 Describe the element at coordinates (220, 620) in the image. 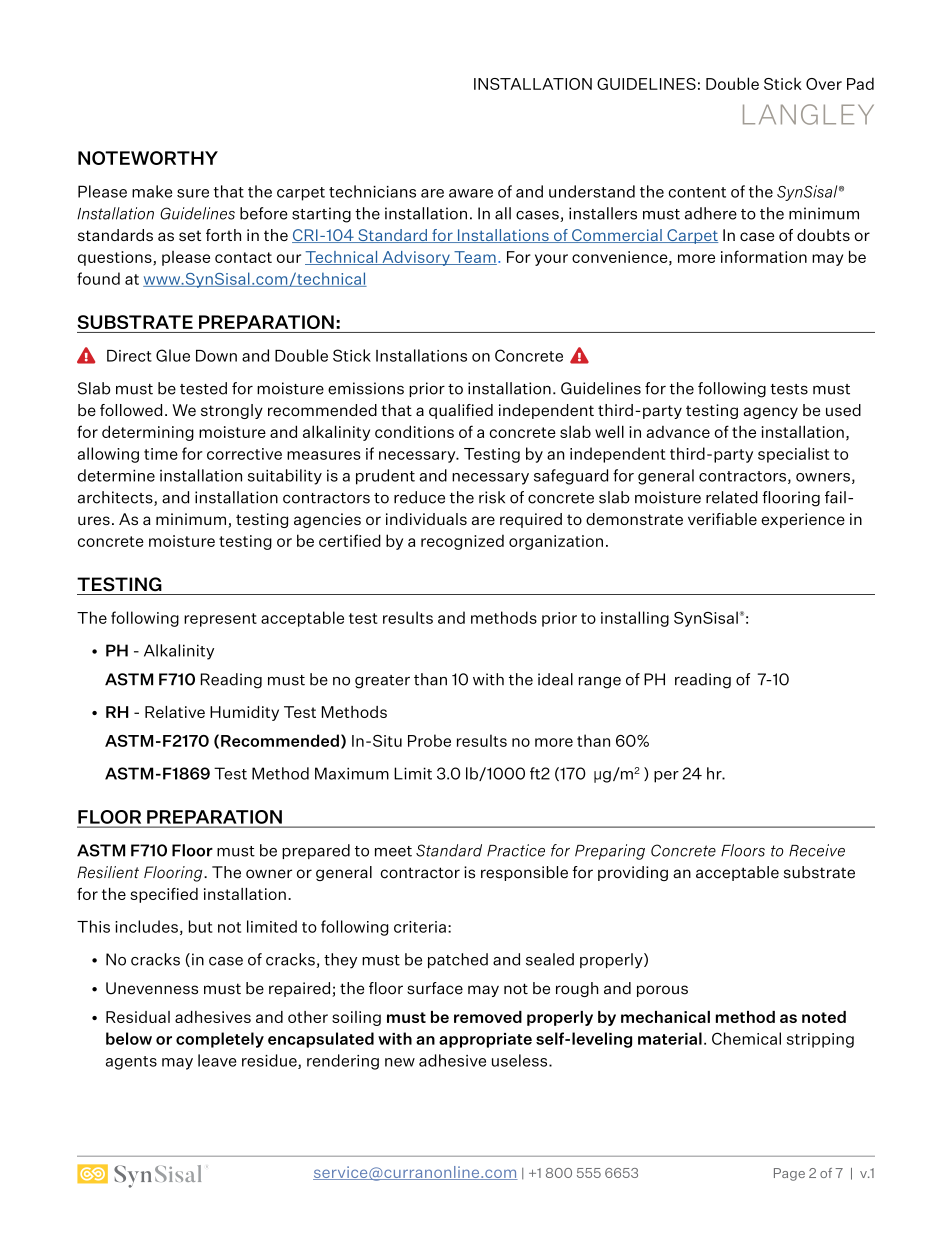

I see `represent` at that location.
